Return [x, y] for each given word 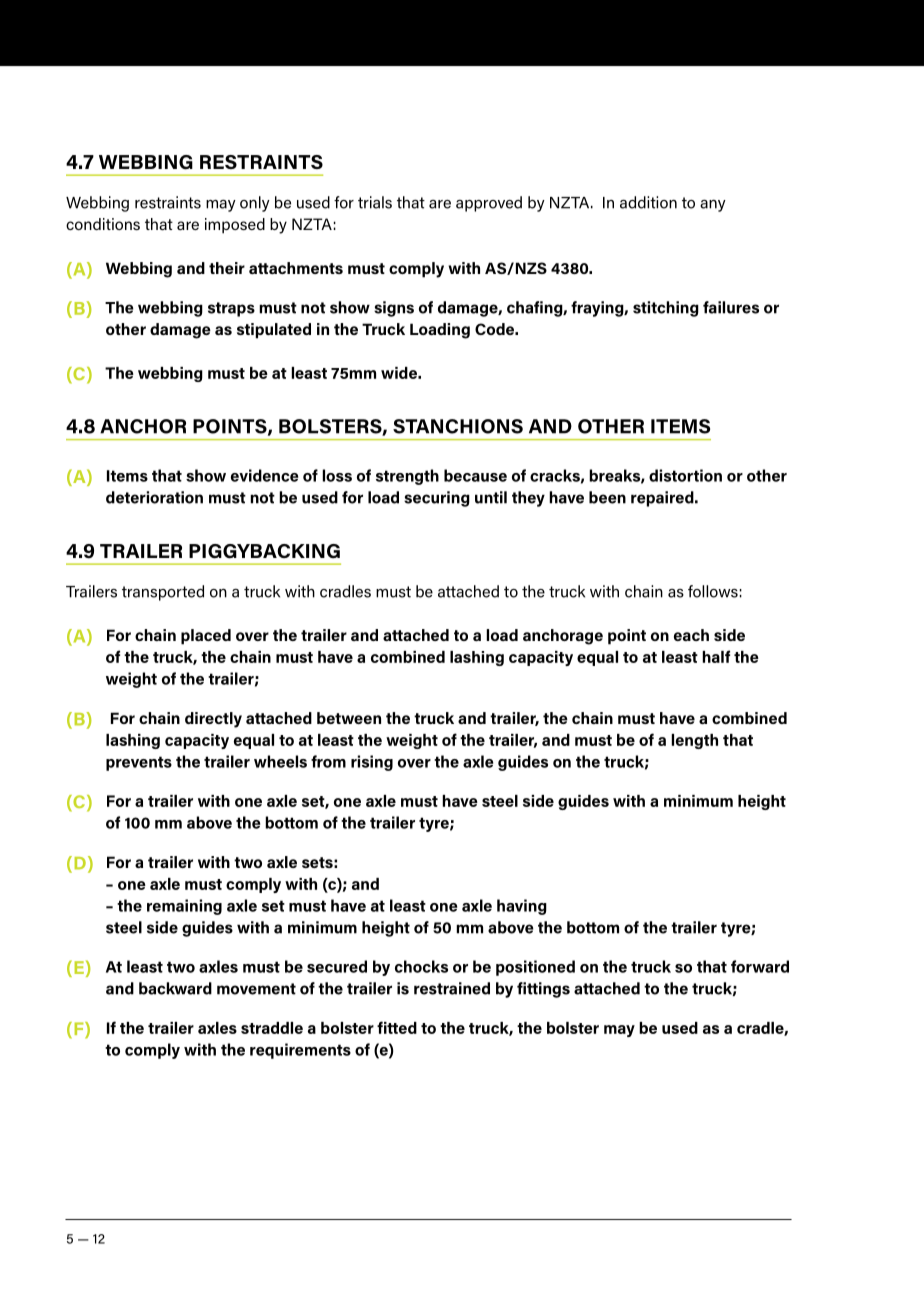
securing [437, 499]
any [713, 206]
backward [175, 988]
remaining [184, 907]
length [694, 741]
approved [489, 204]
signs [394, 309]
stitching [666, 309]
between [349, 718]
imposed [235, 226]
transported [163, 593]
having [522, 907]
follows [713, 591]
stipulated [274, 331]
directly [213, 720]
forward [760, 966]
